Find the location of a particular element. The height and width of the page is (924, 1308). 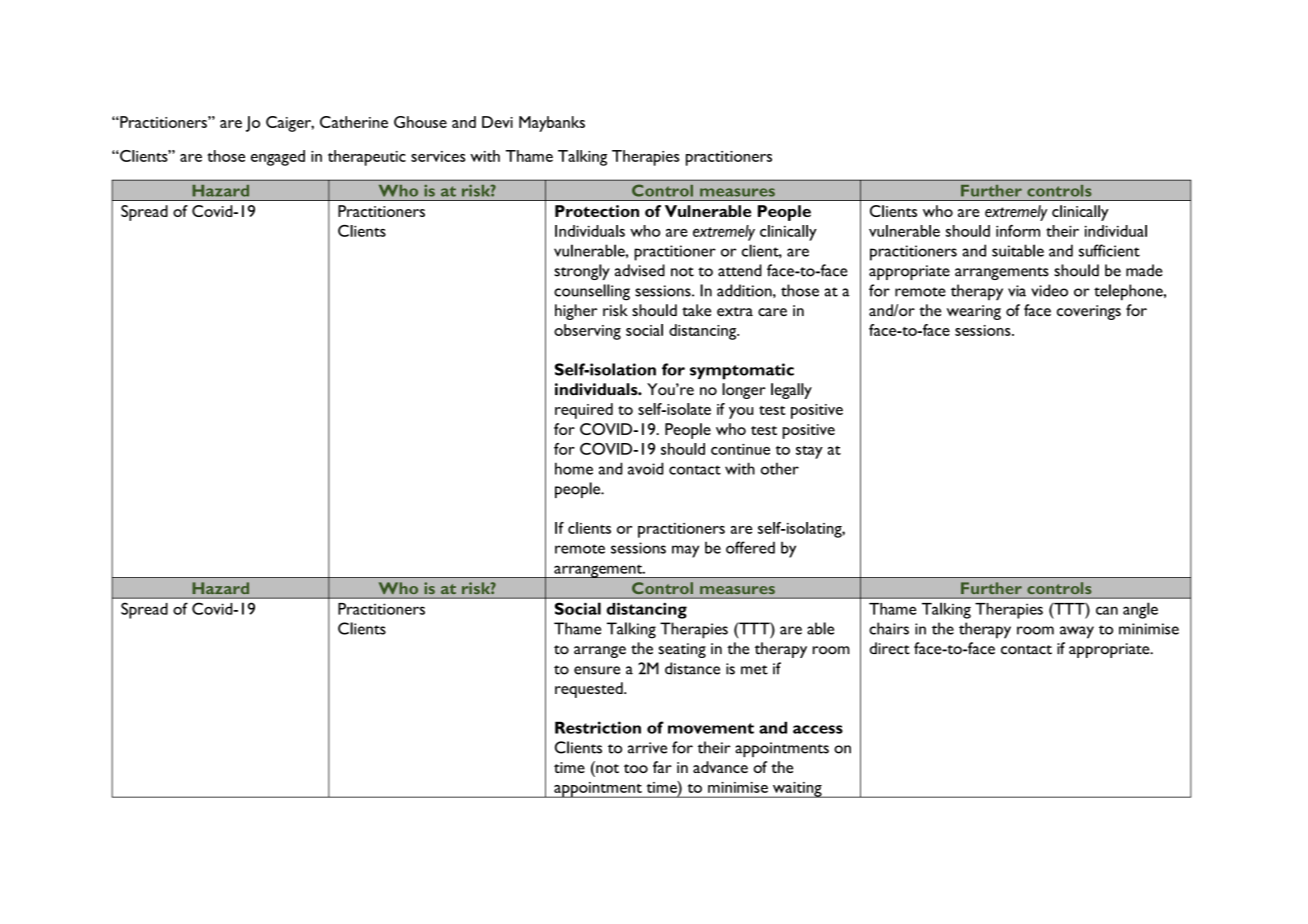

inform is located at coordinates (1018, 231).
